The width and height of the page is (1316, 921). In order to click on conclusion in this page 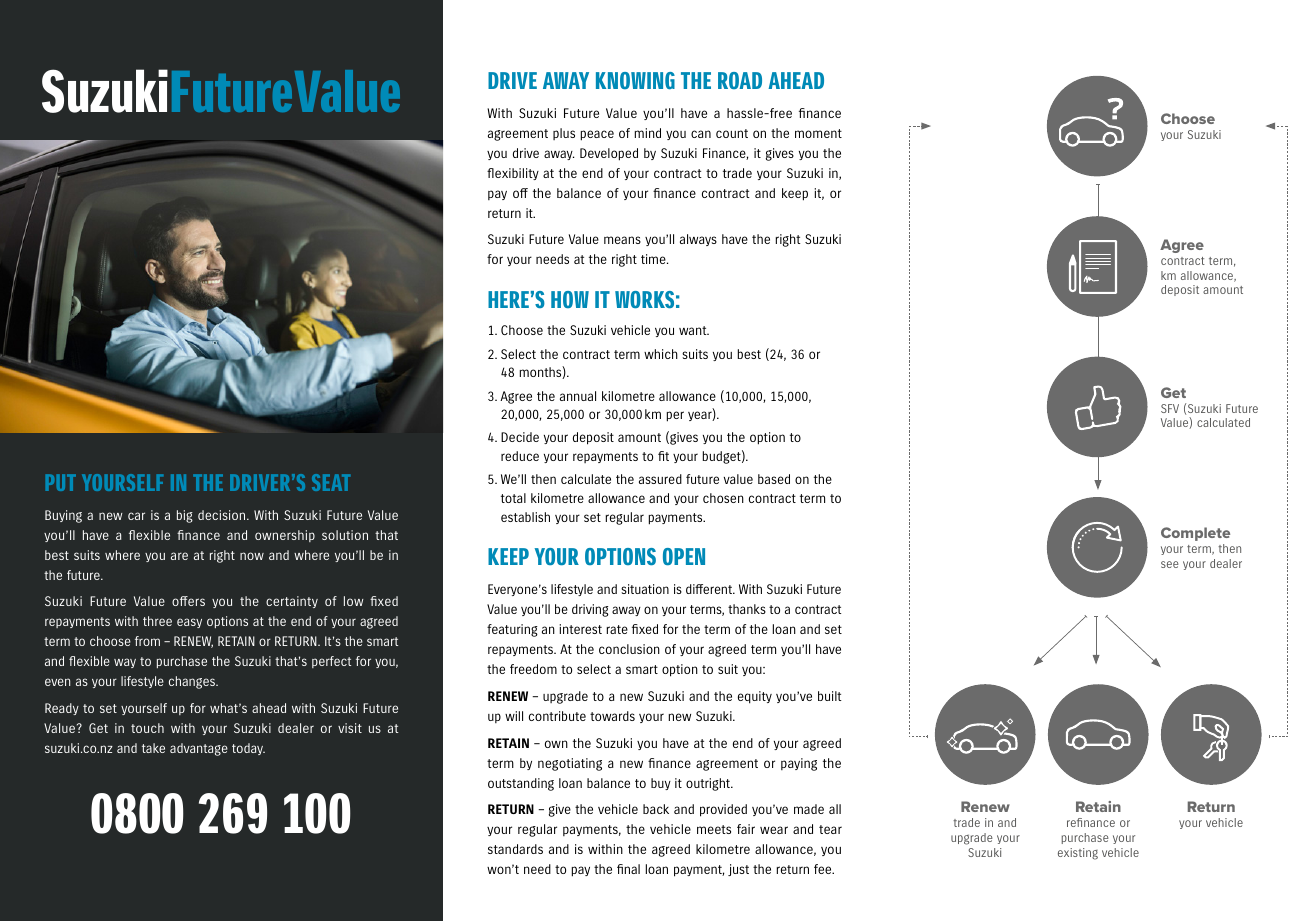, I will do `click(629, 649)`.
